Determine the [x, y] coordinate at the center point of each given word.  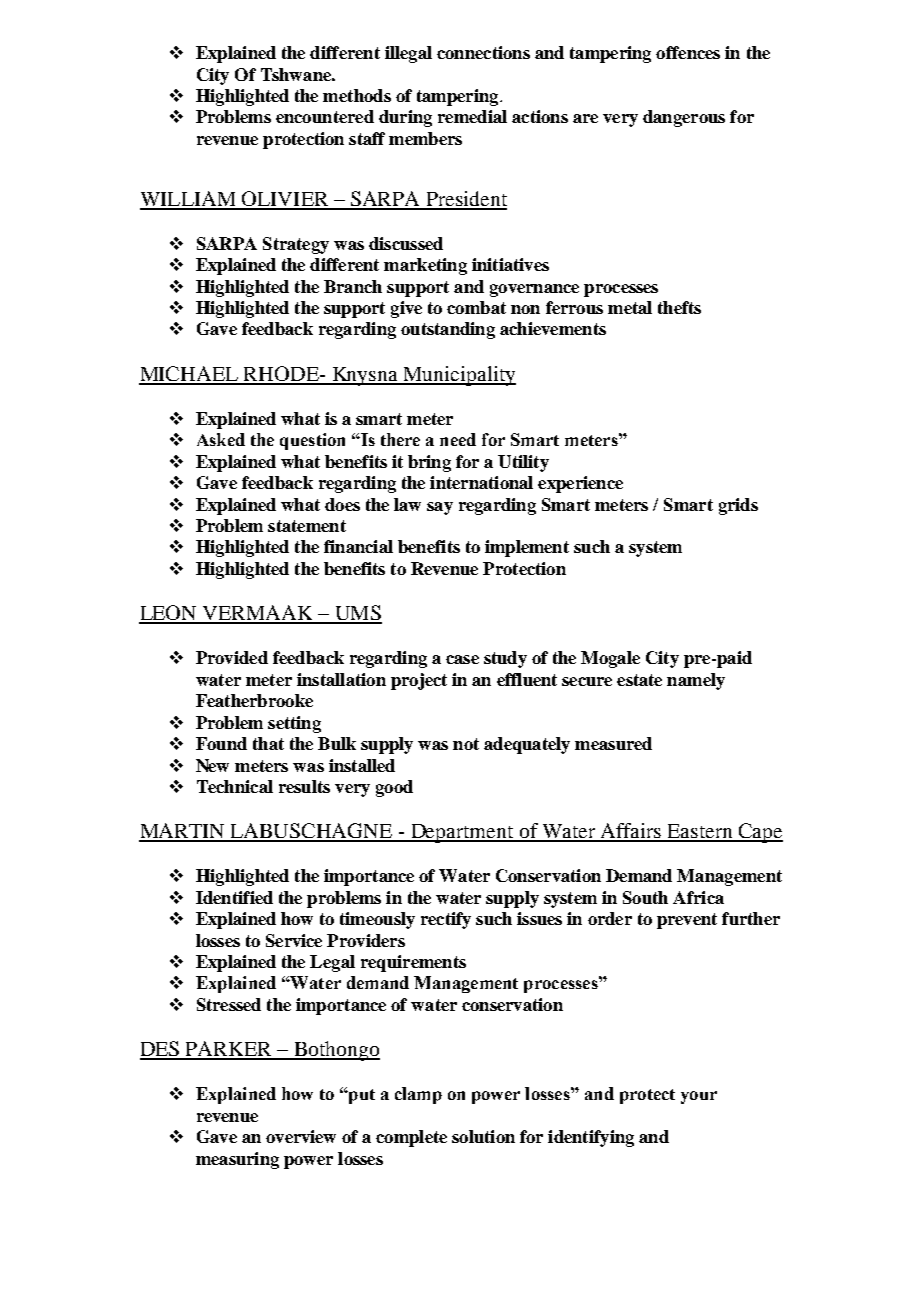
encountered [325, 116]
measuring [237, 1160]
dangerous [684, 118]
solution [483, 1136]
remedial [472, 116]
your [699, 1097]
